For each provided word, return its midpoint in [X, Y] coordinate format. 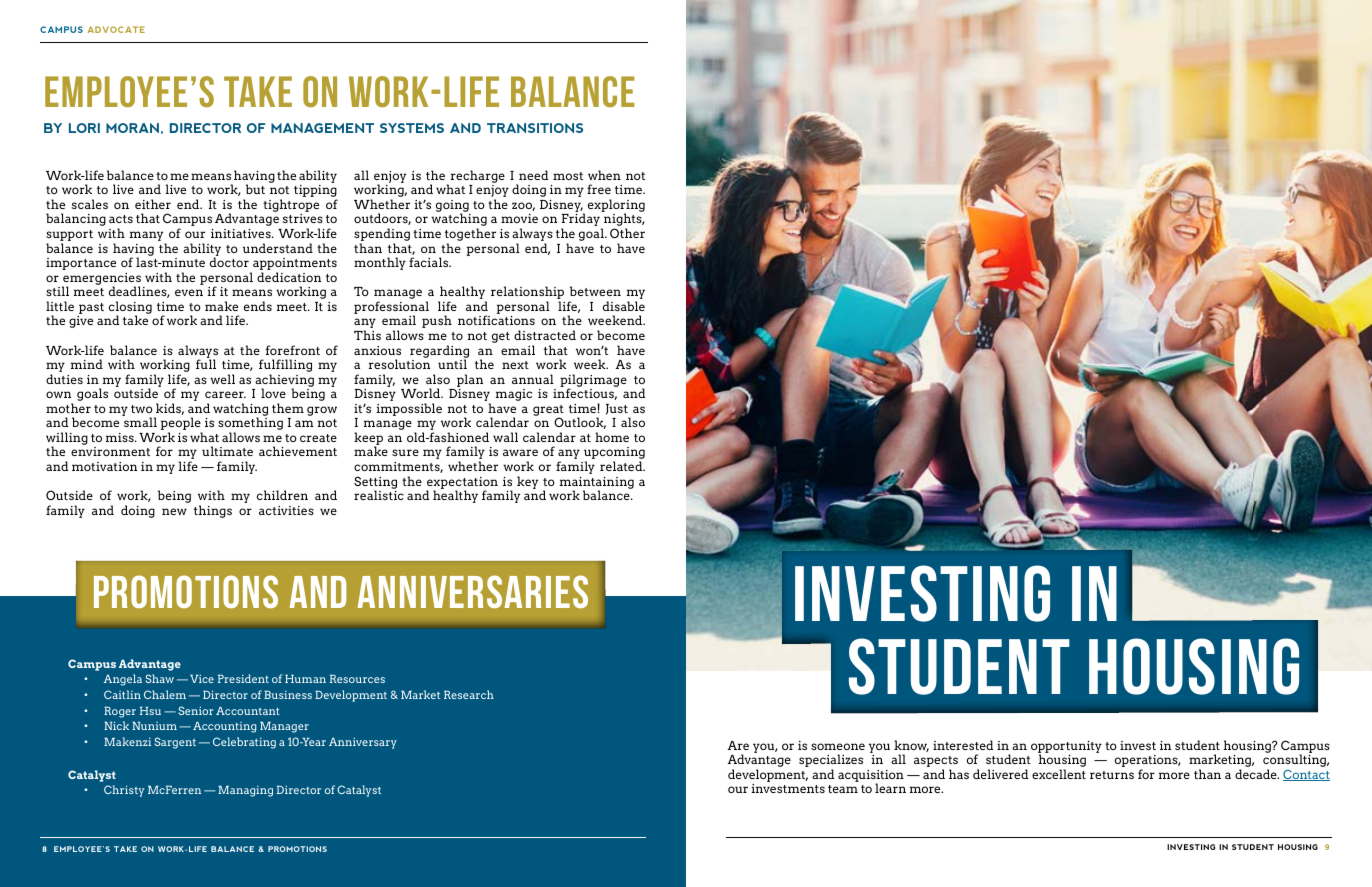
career [225, 394]
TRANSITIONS [535, 128]
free [599, 189]
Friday [581, 221]
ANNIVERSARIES [472, 591]
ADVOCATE [116, 29]
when [604, 175]
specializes [831, 762]
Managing [245, 791]
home [612, 437]
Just [617, 409]
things [213, 511]
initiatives [242, 233]
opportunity [1066, 748]
